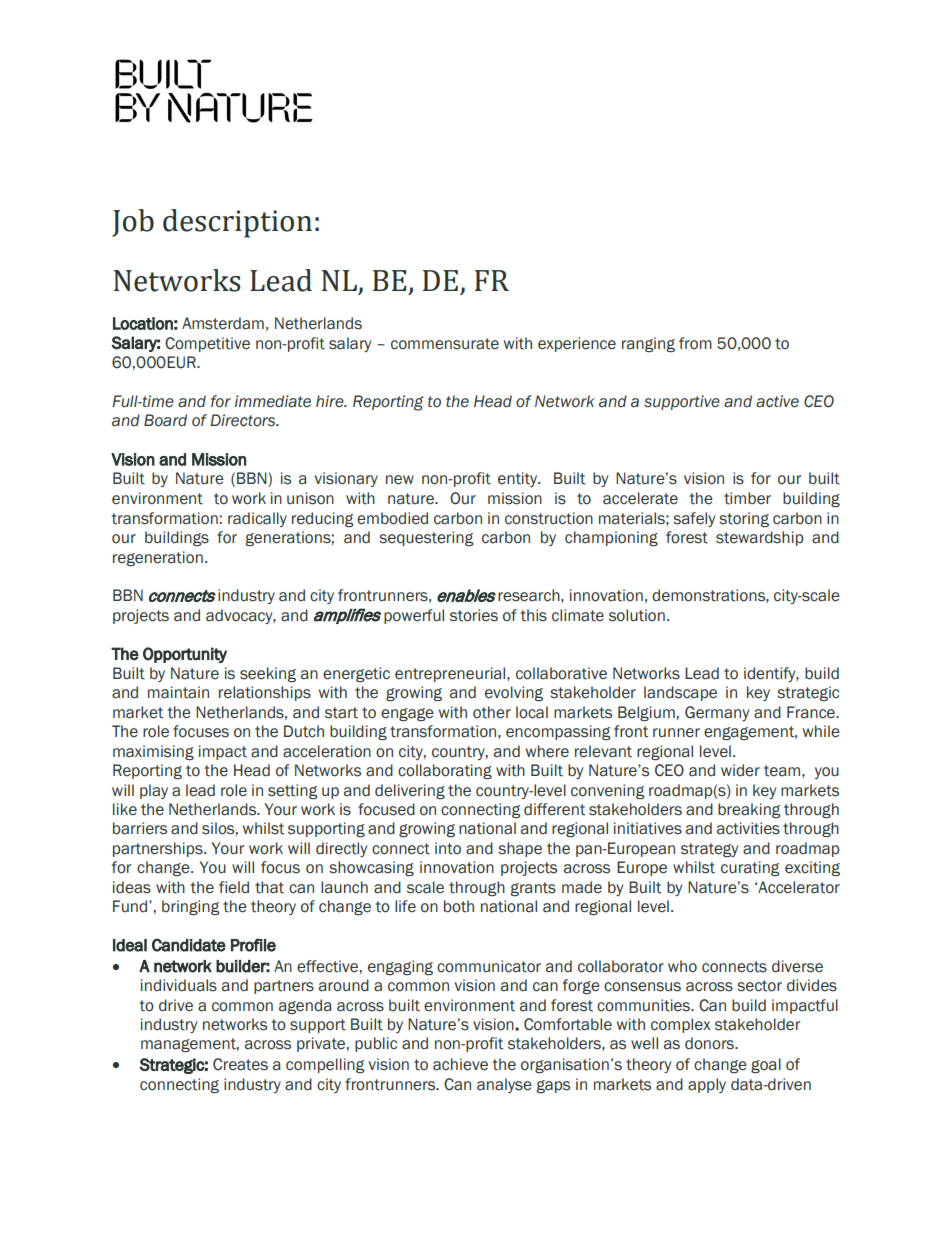 The image size is (952, 1233). What do you see at coordinates (492, 712) in the document?
I see `other` at bounding box center [492, 712].
